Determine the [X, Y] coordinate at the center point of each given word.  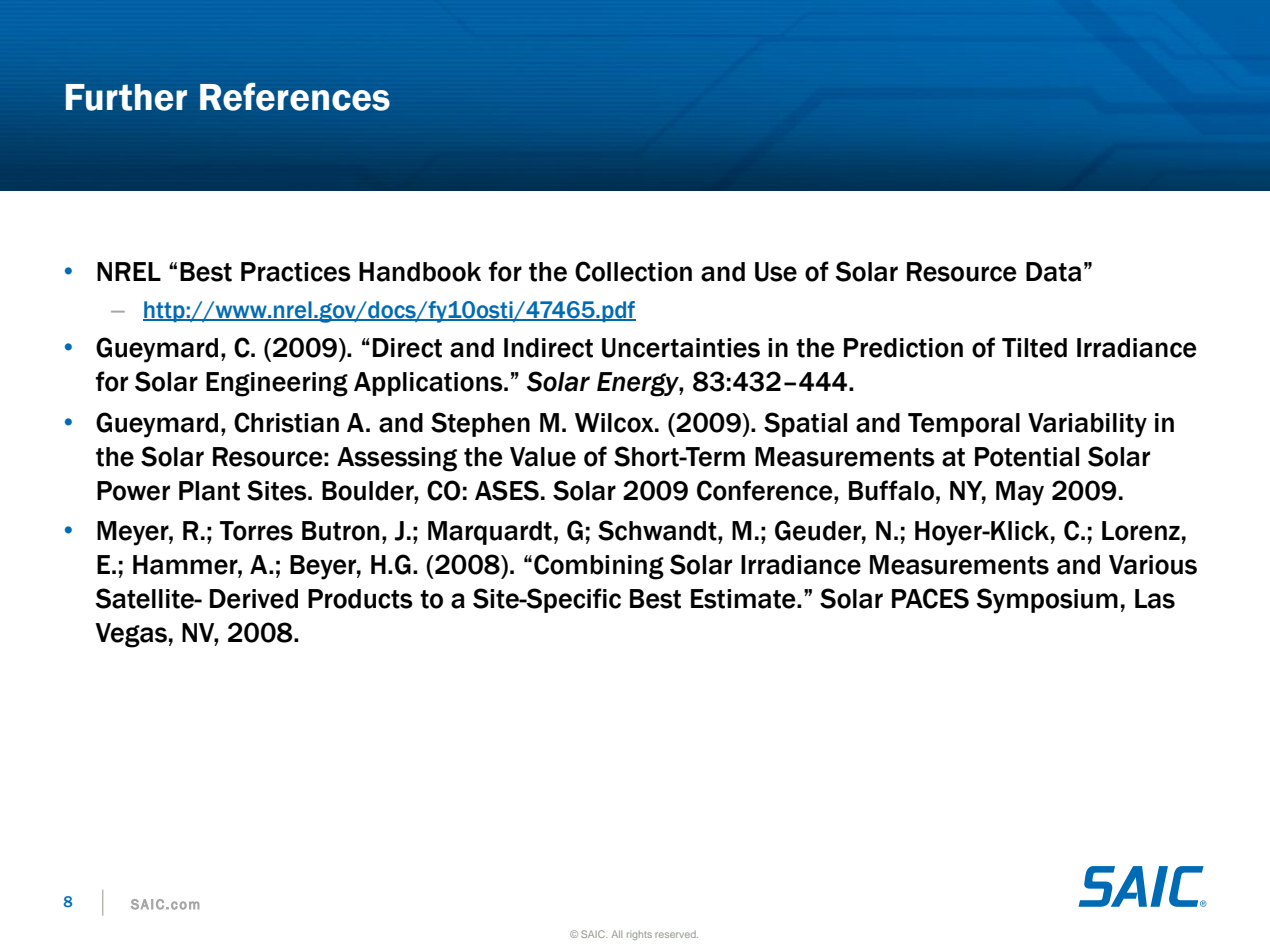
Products [360, 599]
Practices [296, 272]
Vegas [131, 635]
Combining [599, 567]
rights [639, 935]
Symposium [1047, 601]
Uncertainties [681, 348]
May [1020, 493]
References [295, 96]
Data [1053, 272]
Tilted [1034, 348]
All [617, 934]
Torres [256, 531]
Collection [633, 271]
